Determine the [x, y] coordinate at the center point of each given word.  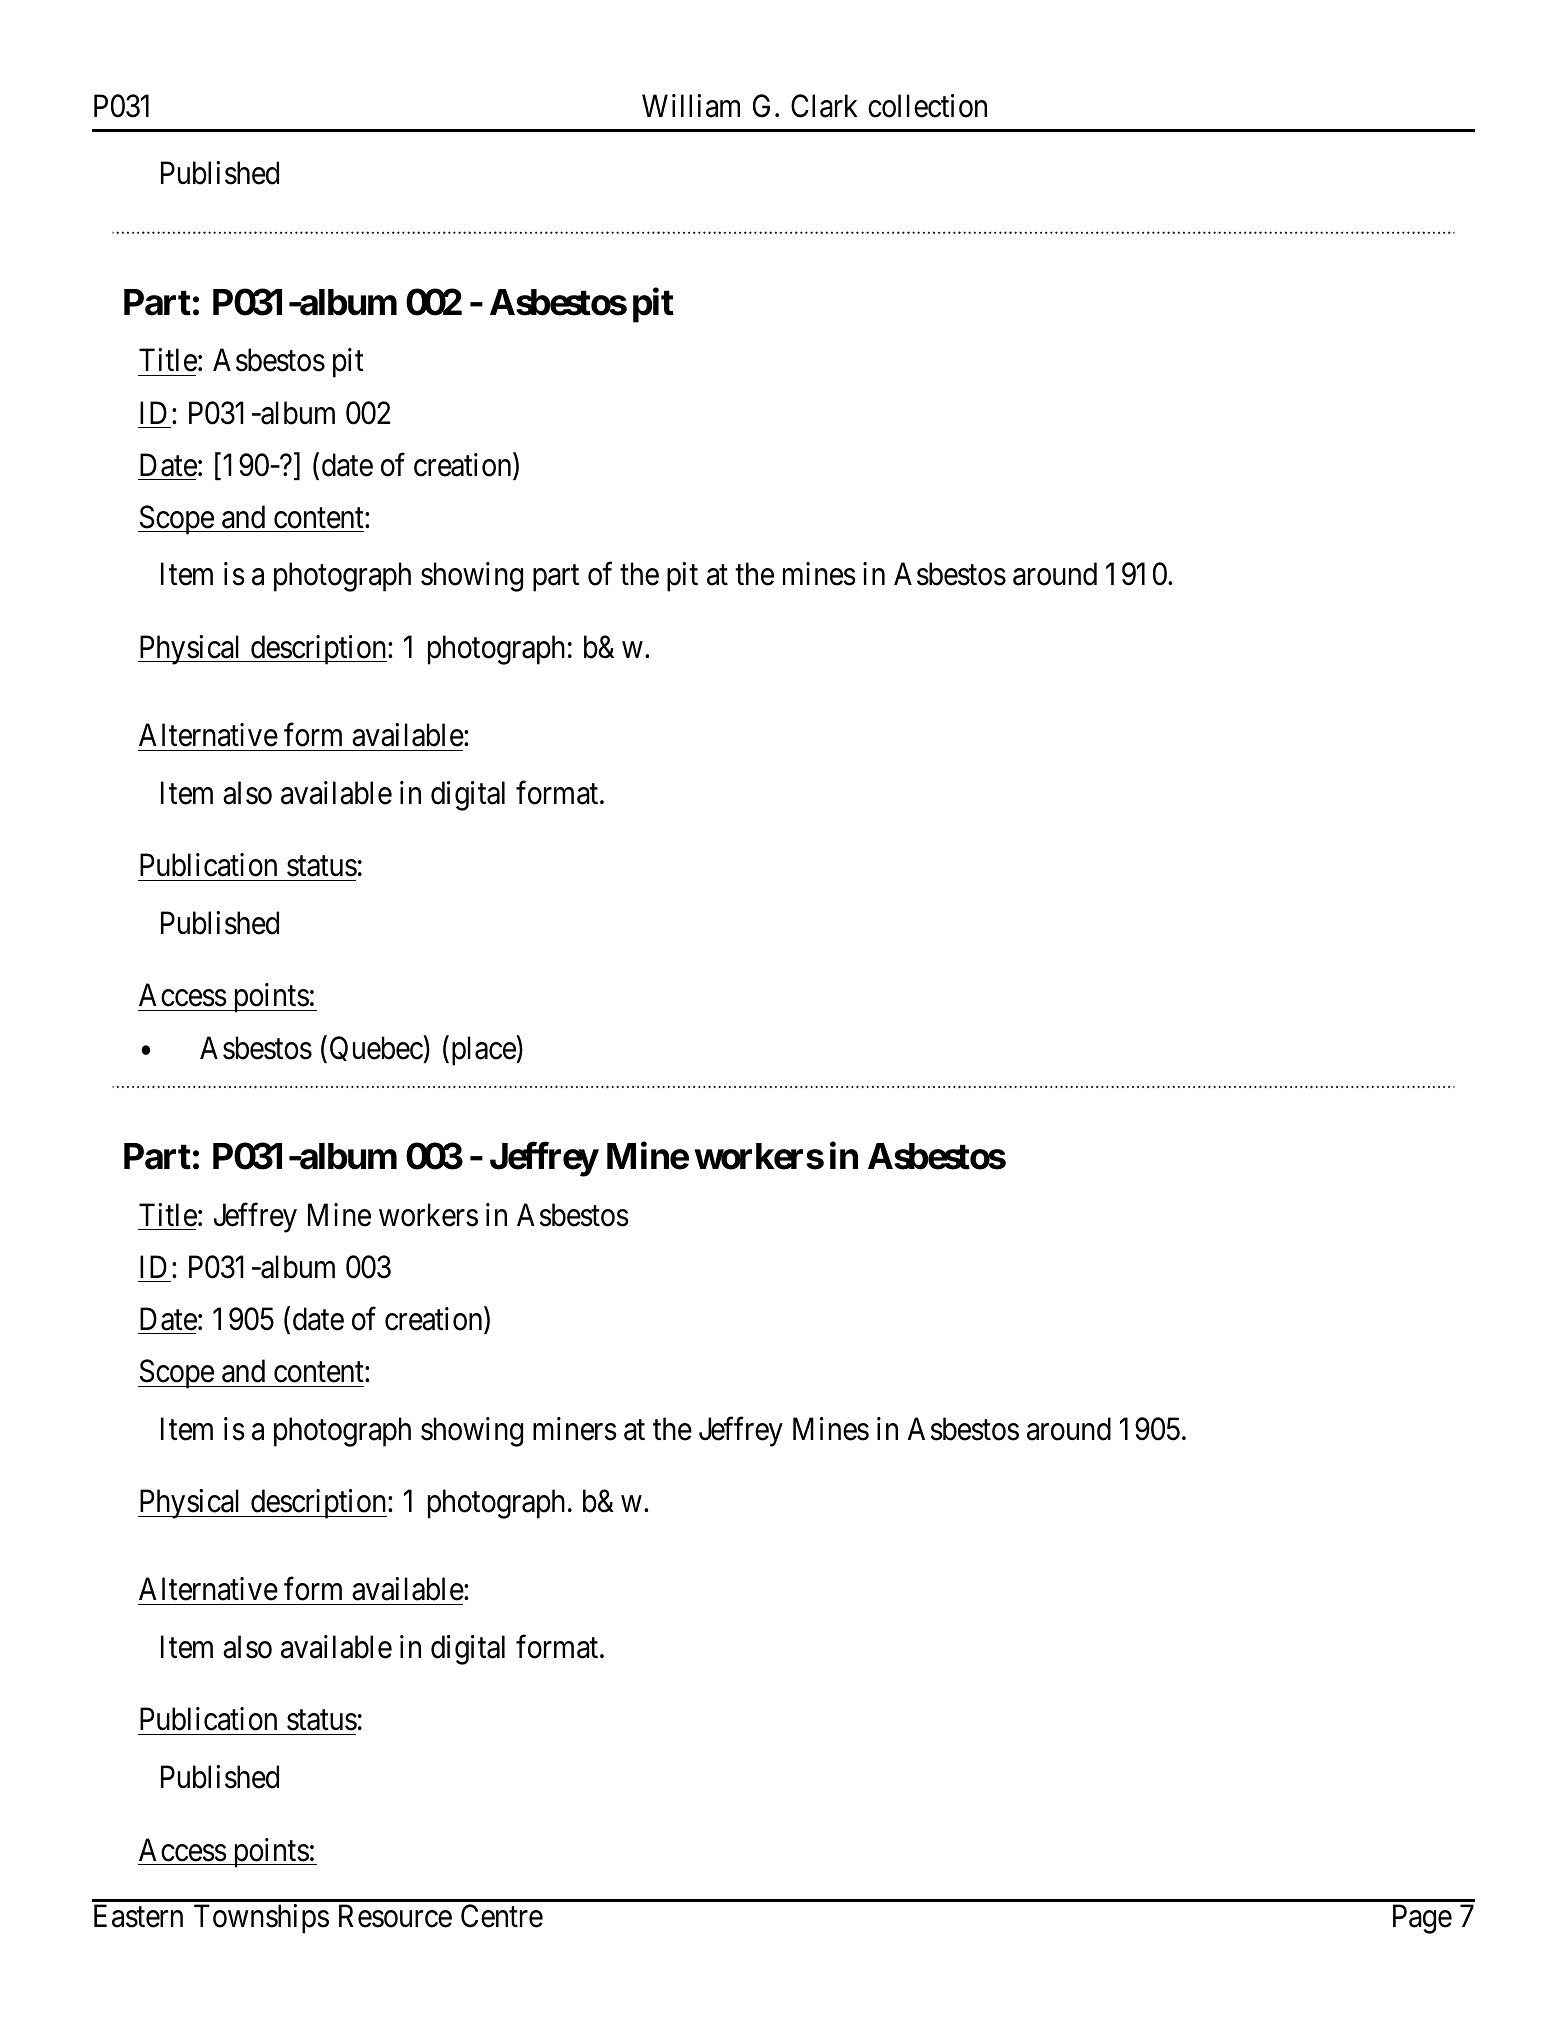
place [482, 1051]
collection [927, 106]
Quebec [377, 1049]
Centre [502, 1916]
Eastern [138, 1916]
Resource [395, 1916]
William [691, 106]
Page [1422, 1919]
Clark [824, 106]
